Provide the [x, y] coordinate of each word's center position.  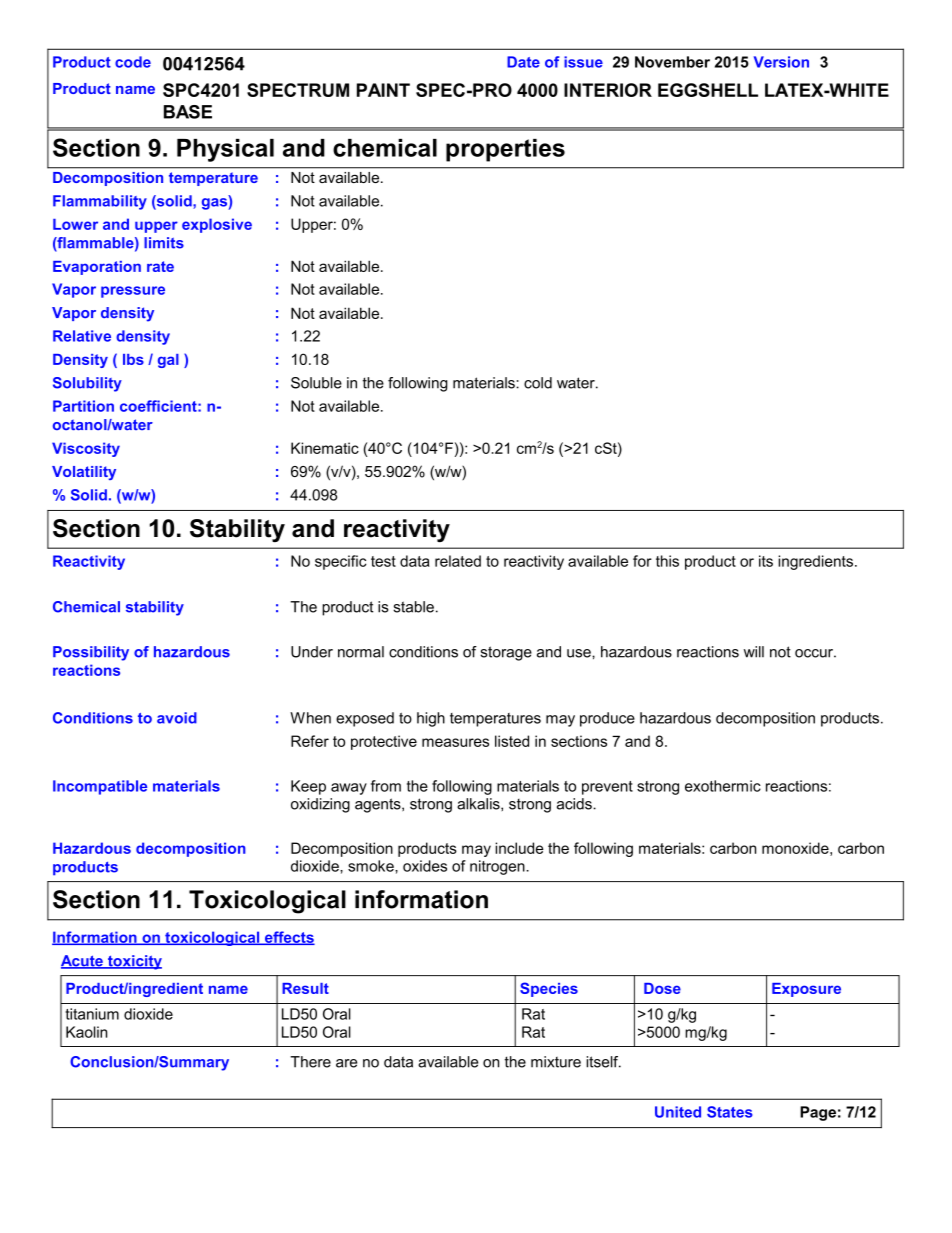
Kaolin [86, 1032]
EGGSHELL [708, 90]
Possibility [91, 653]
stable [413, 607]
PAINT [383, 90]
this [667, 561]
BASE [188, 112]
